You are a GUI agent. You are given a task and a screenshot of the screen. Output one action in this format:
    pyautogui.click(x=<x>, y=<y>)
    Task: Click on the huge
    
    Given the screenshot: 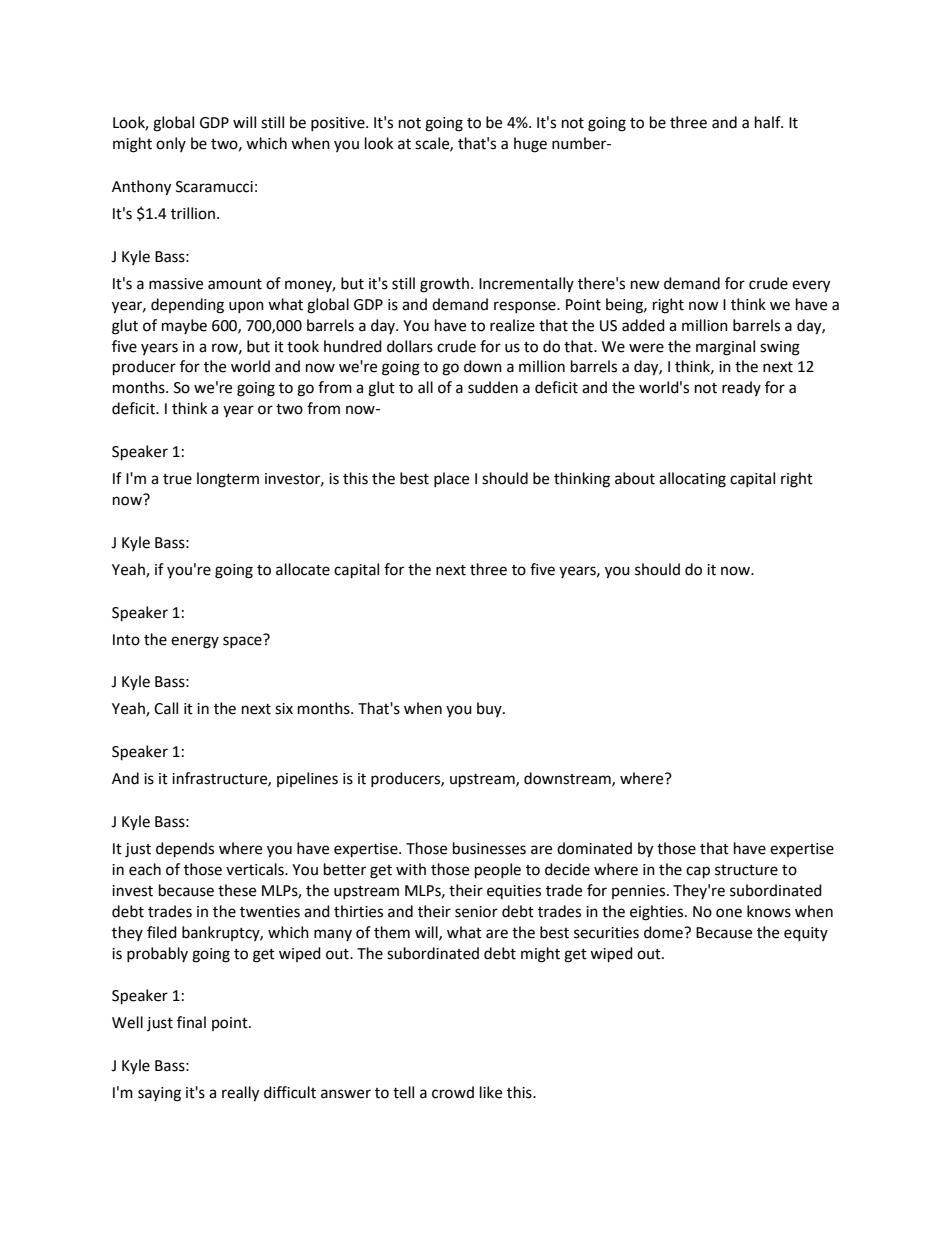 What is the action you would take?
    pyautogui.click(x=530, y=145)
